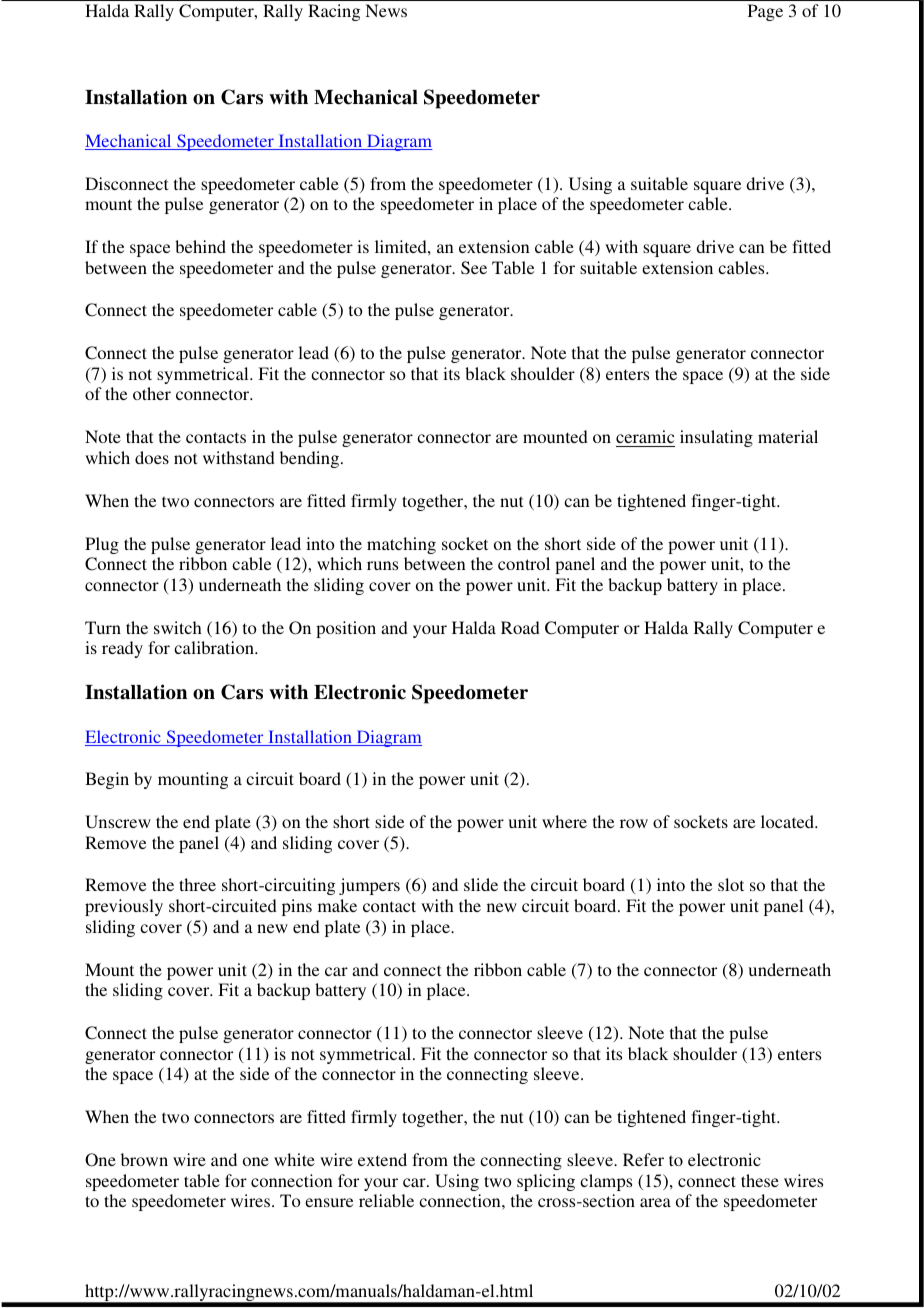 The height and width of the screenshot is (1308, 924). I want to click on control, so click(524, 563).
